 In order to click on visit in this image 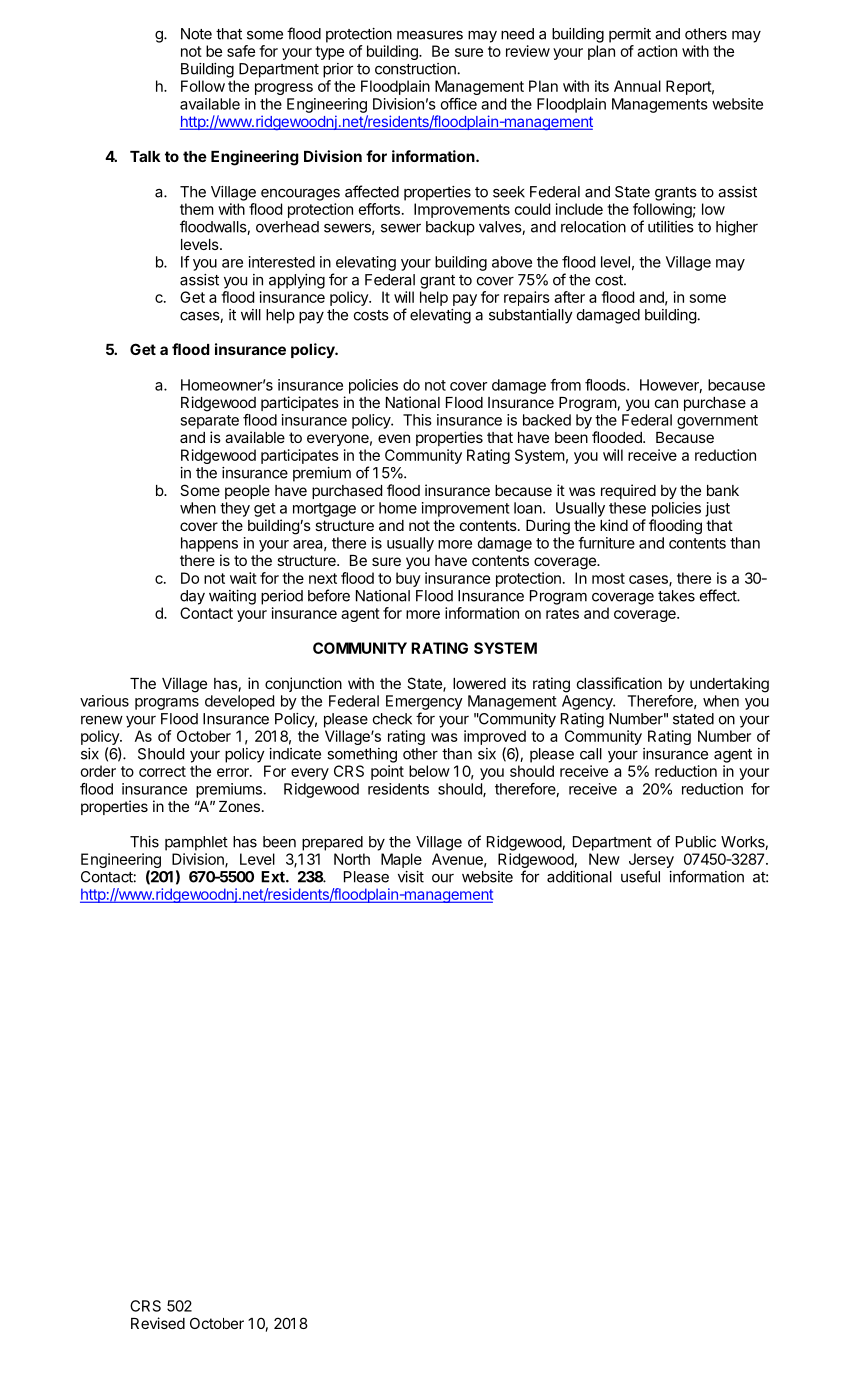, I will do `click(411, 877)`.
